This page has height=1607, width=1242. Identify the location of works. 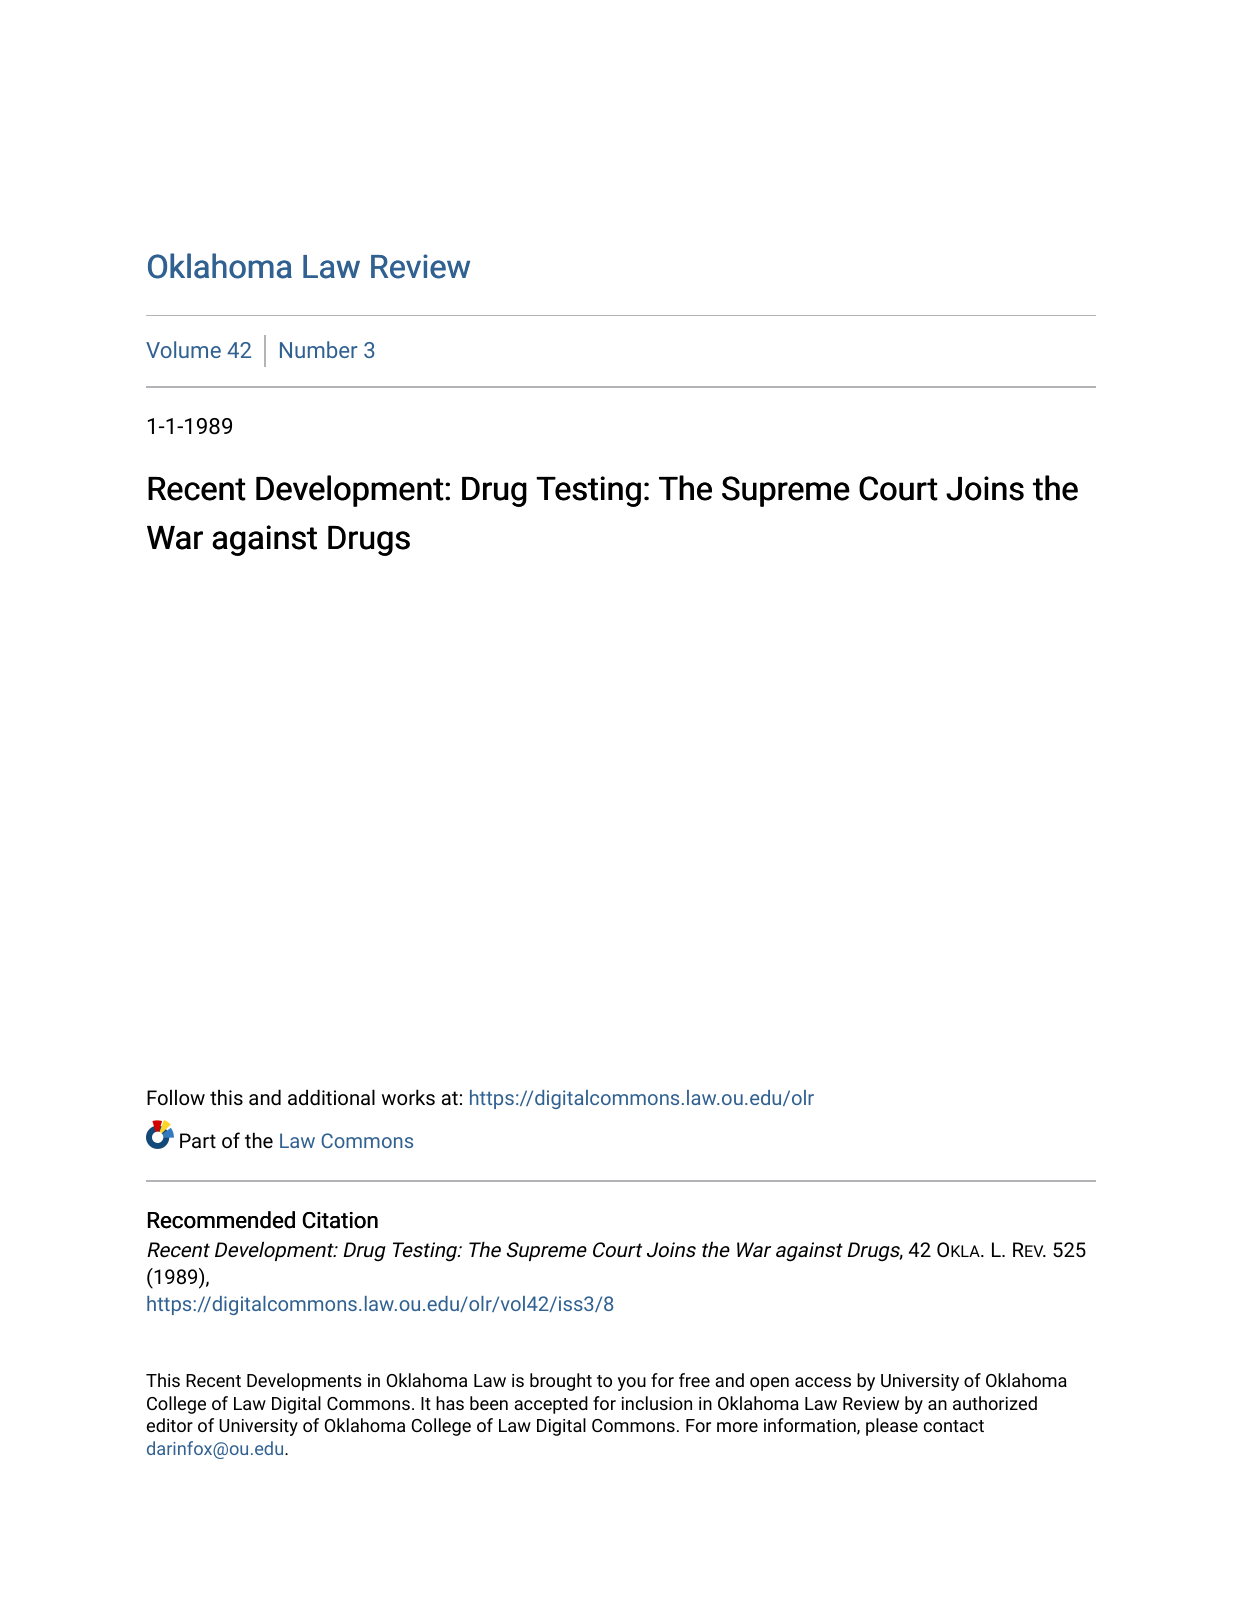
(408, 1097).
